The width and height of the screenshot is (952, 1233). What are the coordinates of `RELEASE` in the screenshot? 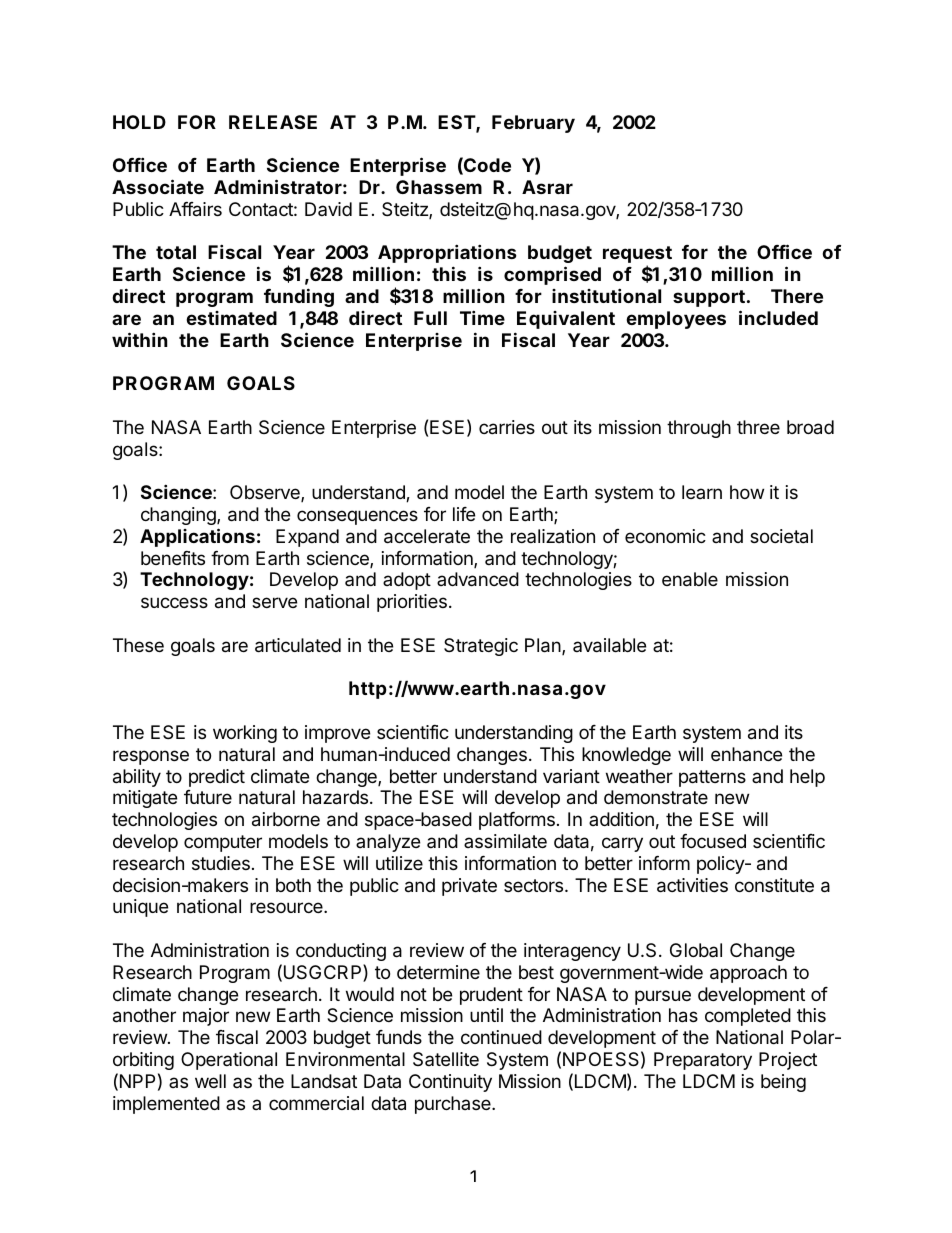 It's located at (273, 122).
